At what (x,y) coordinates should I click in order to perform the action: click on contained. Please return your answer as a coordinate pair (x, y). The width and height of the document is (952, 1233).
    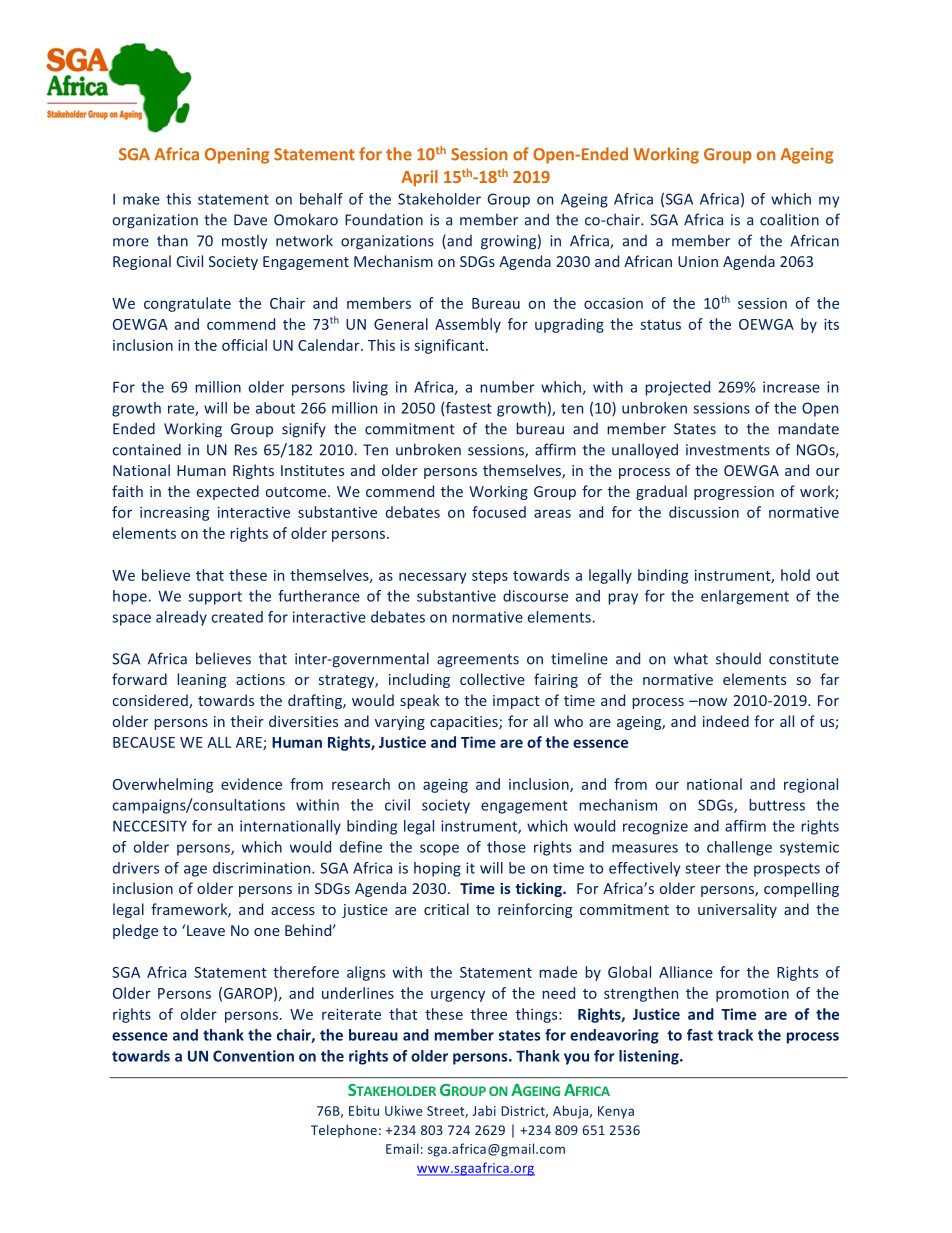
    Looking at the image, I should click on (147, 449).
